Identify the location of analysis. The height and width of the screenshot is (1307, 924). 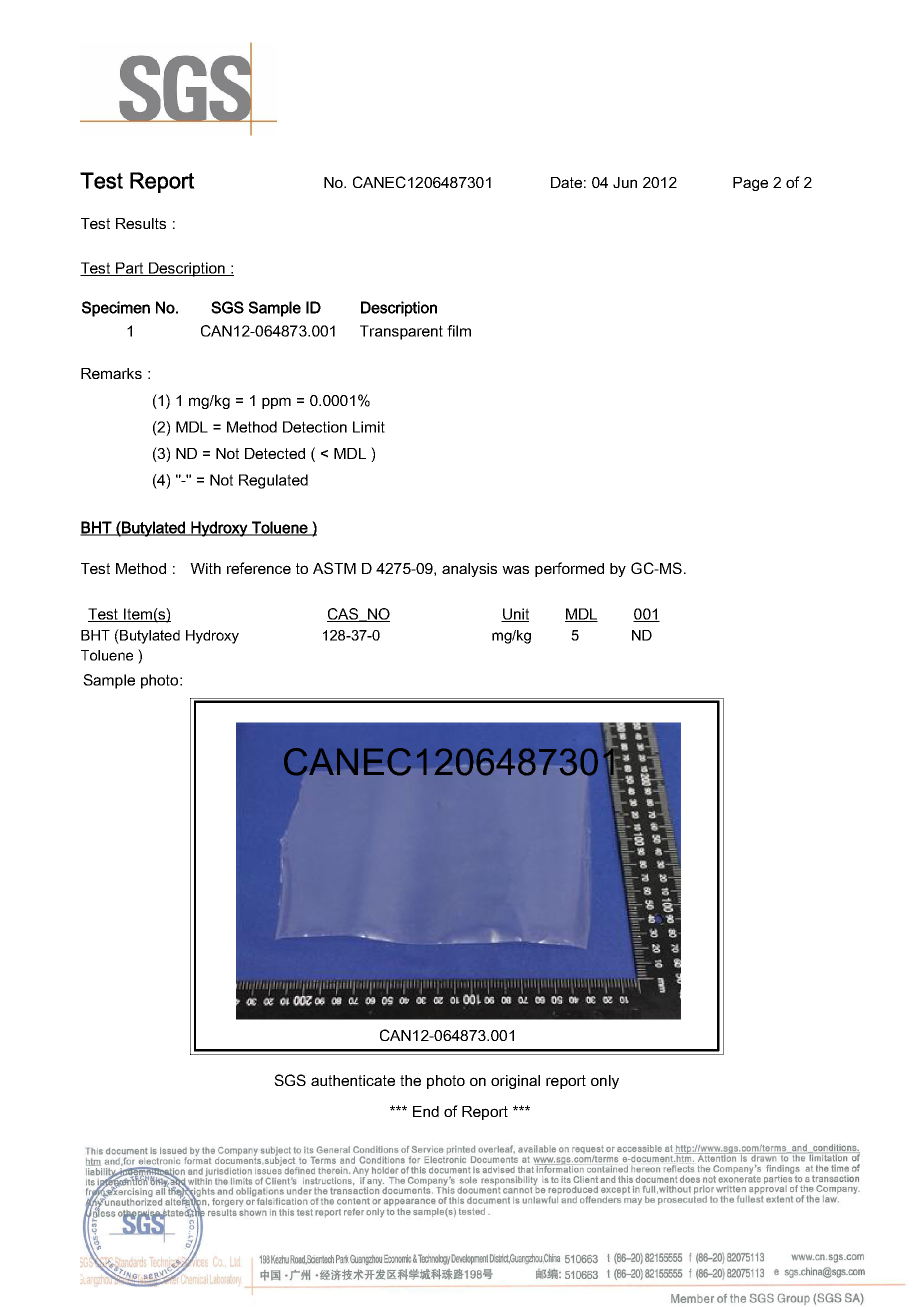
(469, 570).
